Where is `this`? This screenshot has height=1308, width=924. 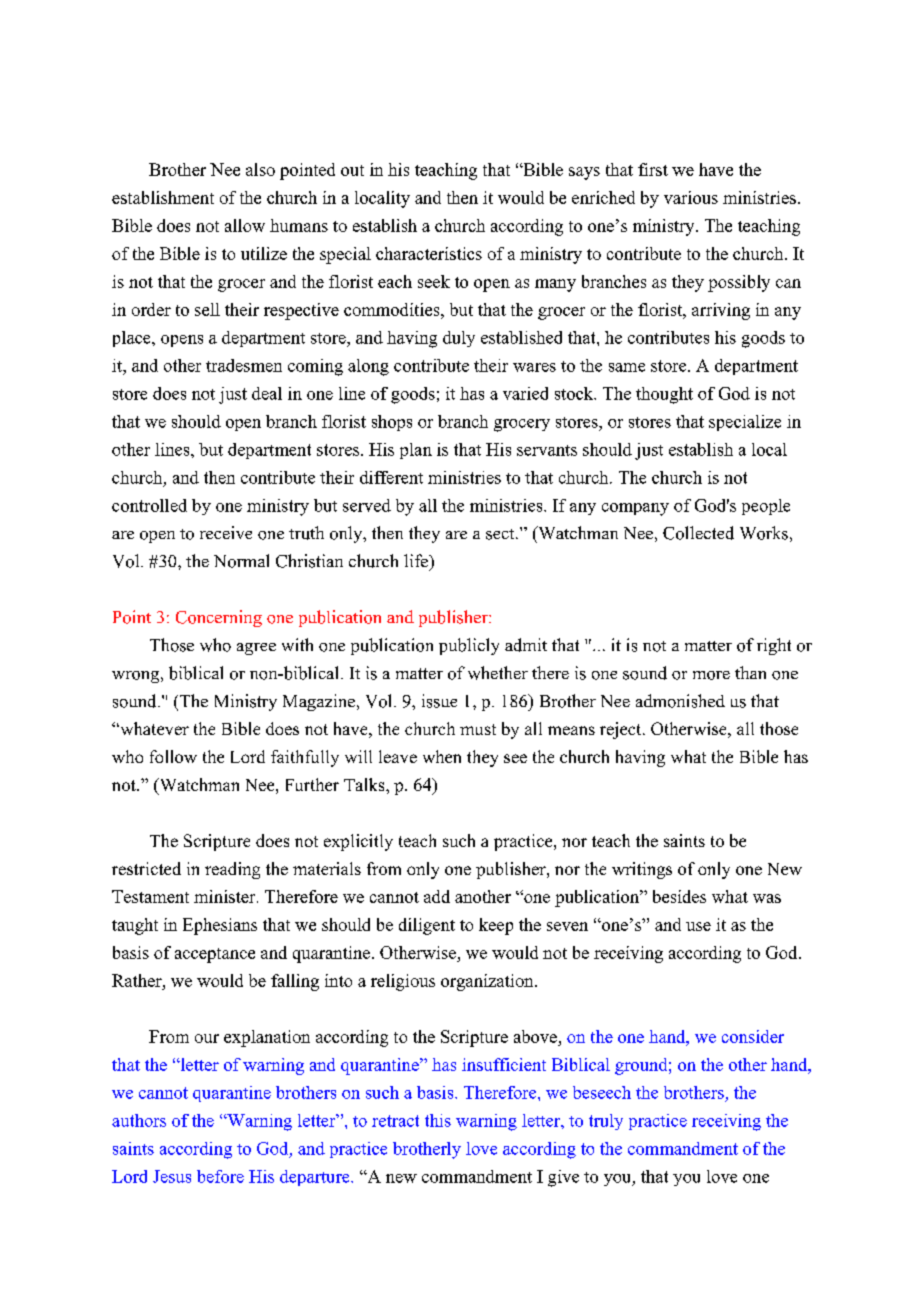 this is located at coordinates (438, 1120).
